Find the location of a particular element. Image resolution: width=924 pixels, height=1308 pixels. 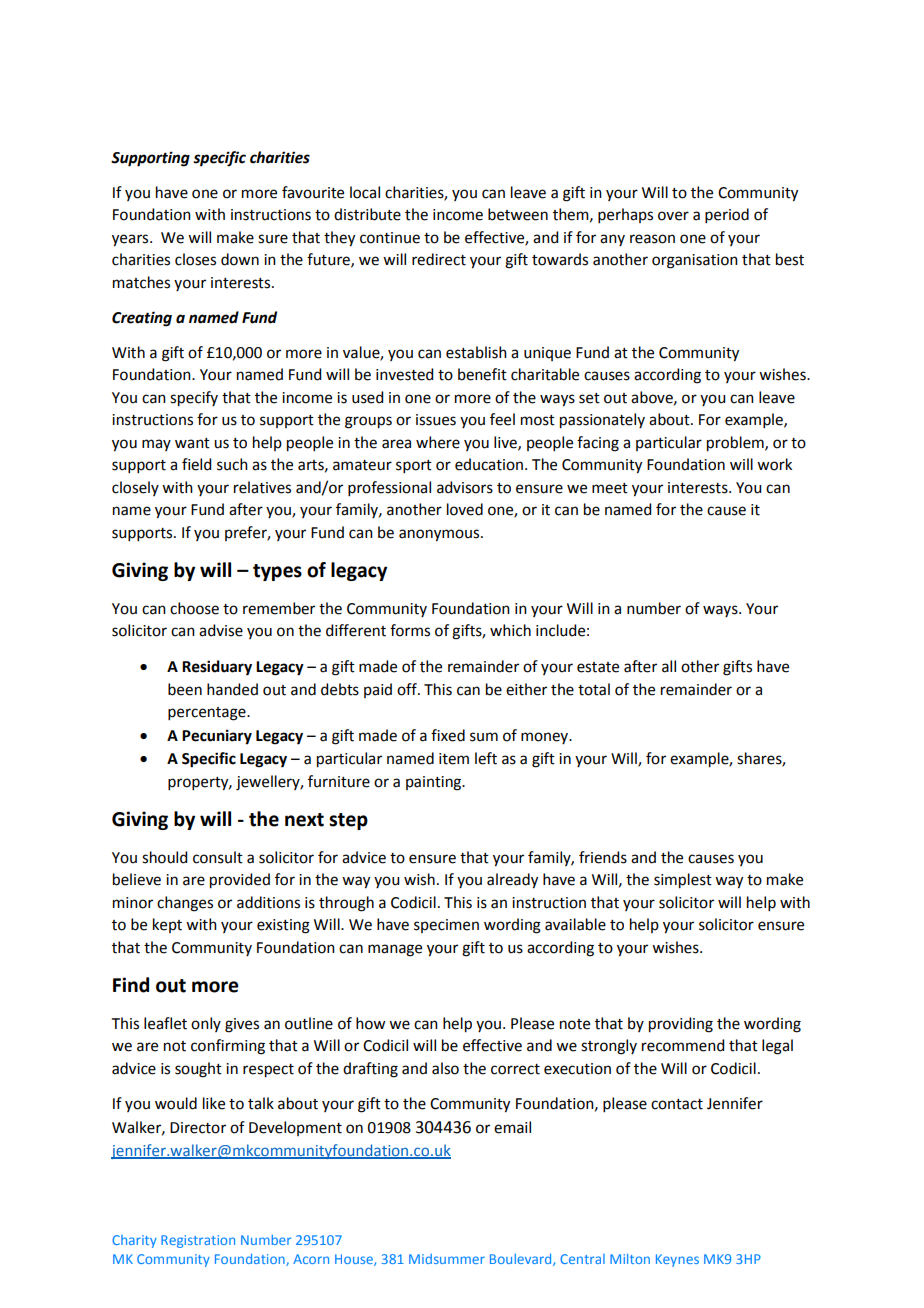

all is located at coordinates (669, 666).
